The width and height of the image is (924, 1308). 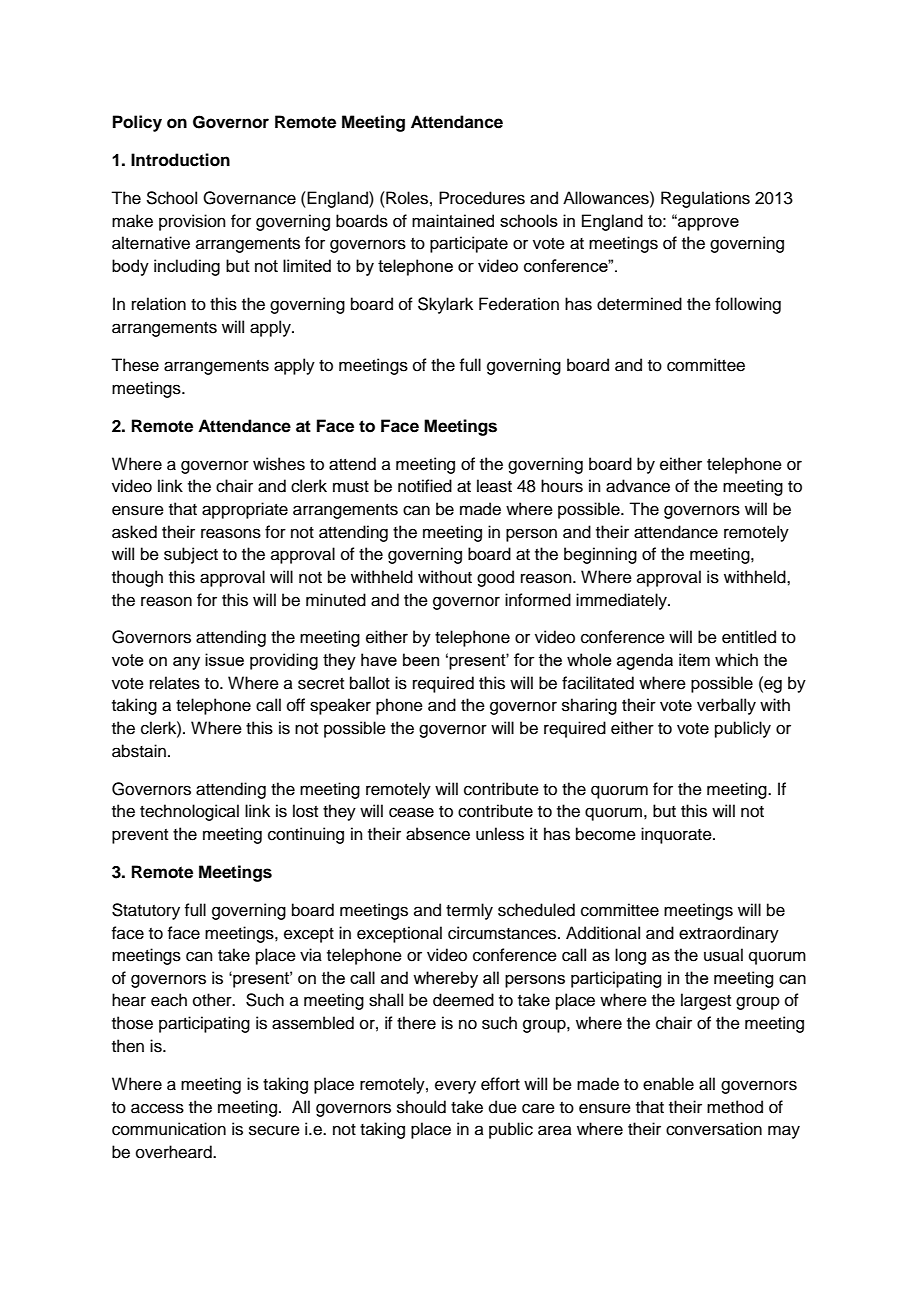 I want to click on technological, so click(x=189, y=812).
